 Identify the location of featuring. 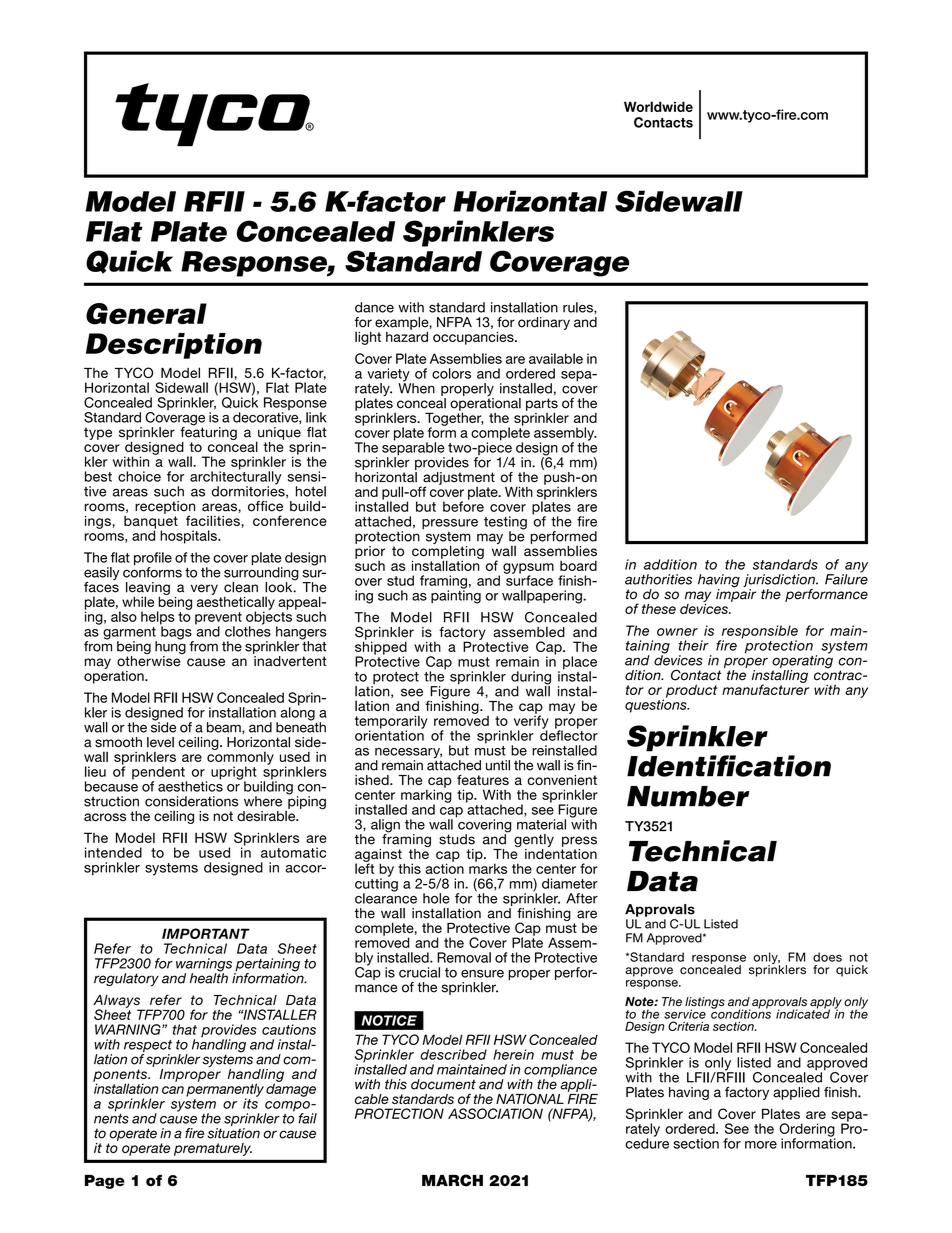
(208, 432).
